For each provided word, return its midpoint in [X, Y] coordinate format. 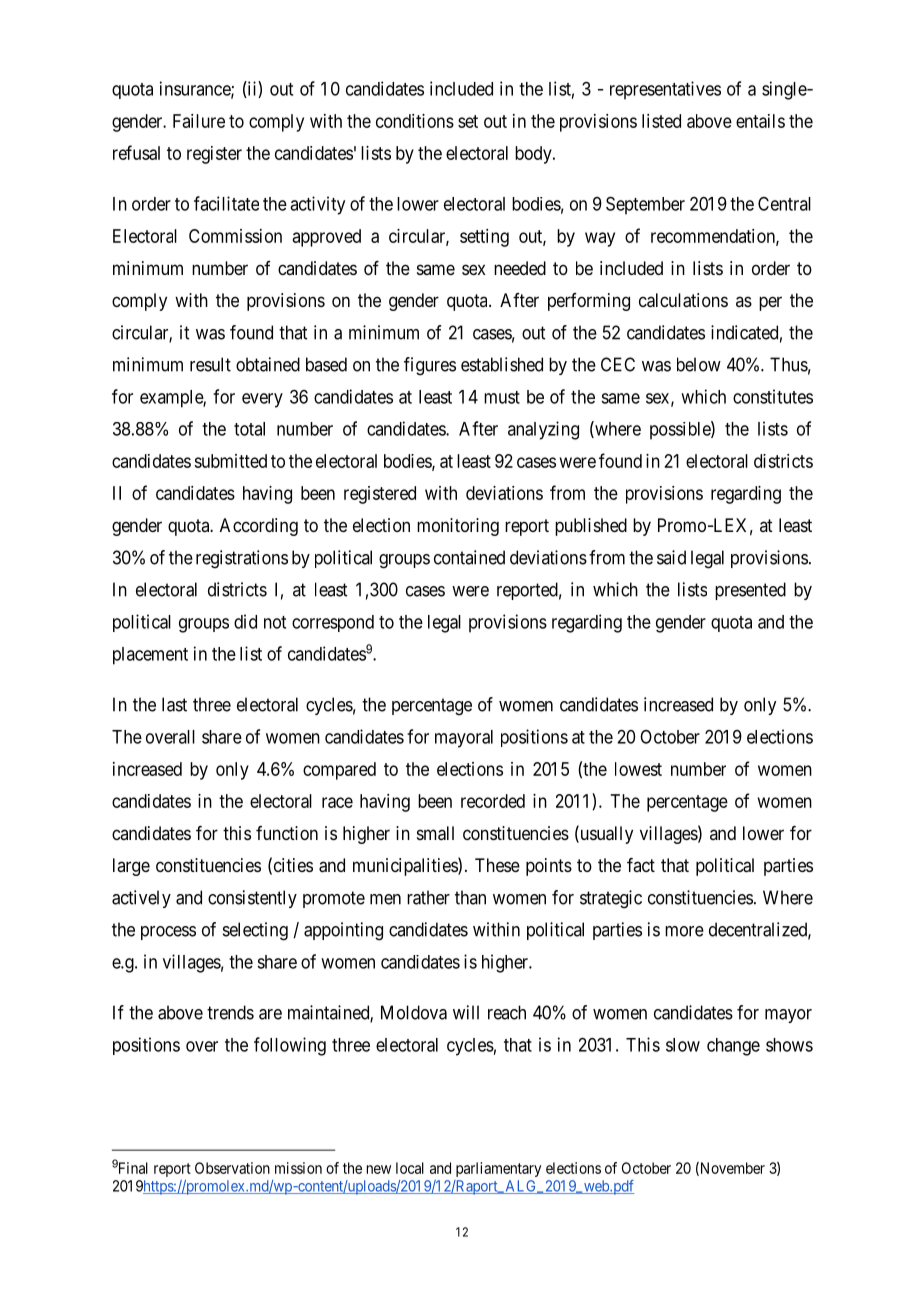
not [275, 622]
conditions [415, 121]
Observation [232, 1168]
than [470, 897]
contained [469, 557]
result [210, 364]
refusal [136, 152]
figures [430, 366]
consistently [252, 899]
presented [750, 591]
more [684, 931]
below [699, 364]
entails [760, 121]
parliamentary [498, 1169]
